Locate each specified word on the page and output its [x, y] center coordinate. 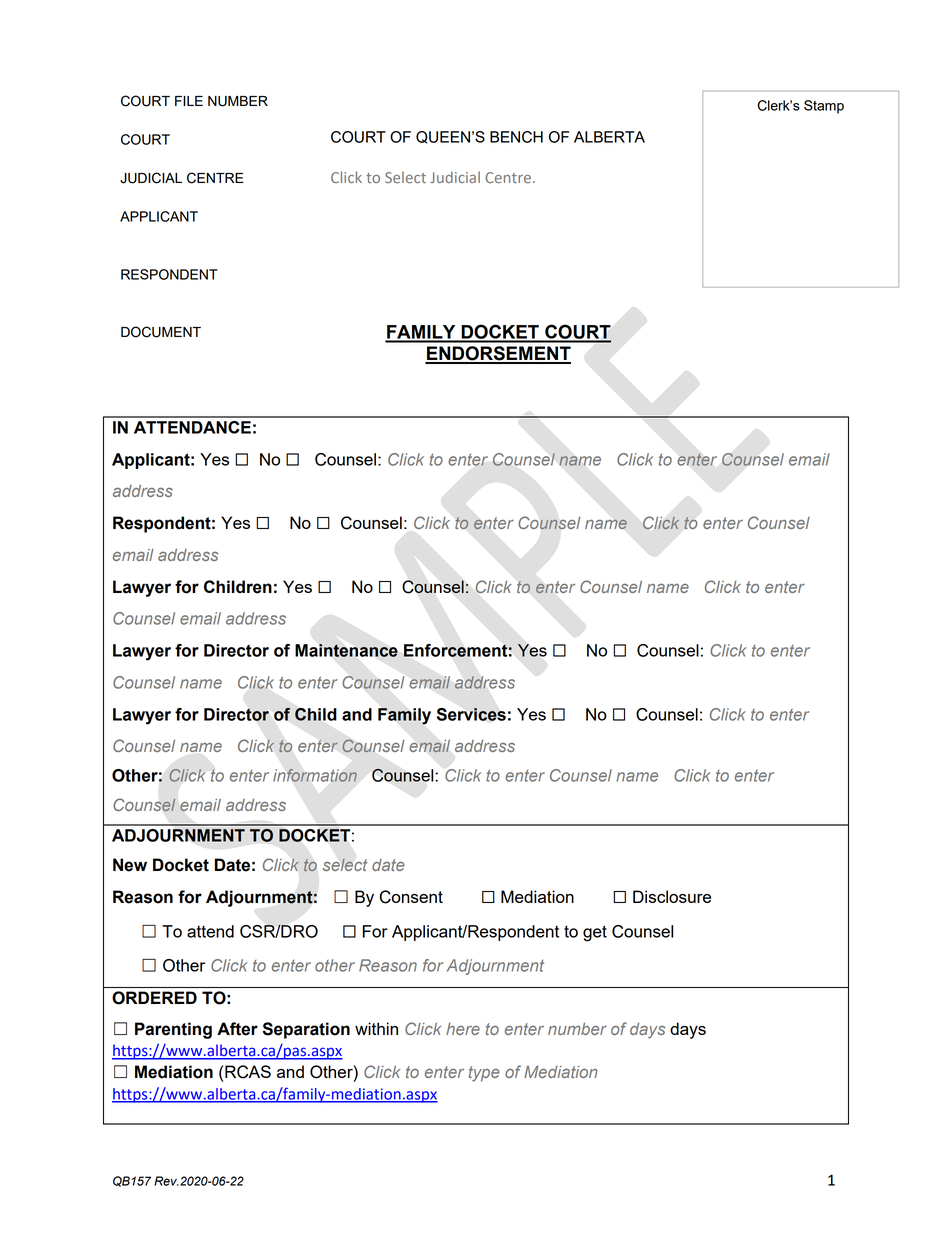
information [315, 775]
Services [471, 714]
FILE [189, 101]
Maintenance [346, 650]
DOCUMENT [161, 332]
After [237, 1029]
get [595, 933]
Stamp [824, 107]
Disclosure [672, 896]
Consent [411, 897]
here [463, 1029]
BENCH [516, 137]
